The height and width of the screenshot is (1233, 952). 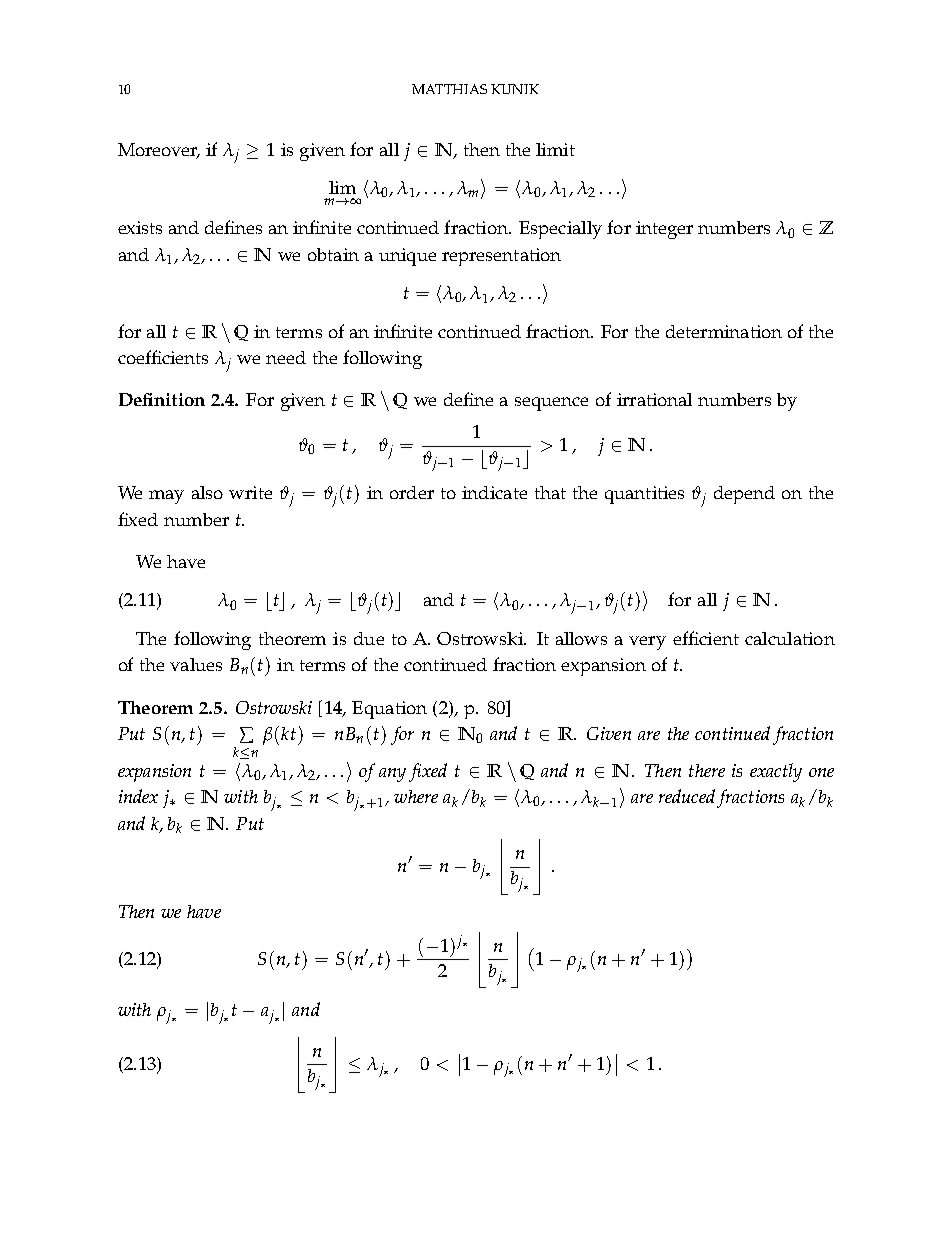 I want to click on need, so click(x=286, y=357).
